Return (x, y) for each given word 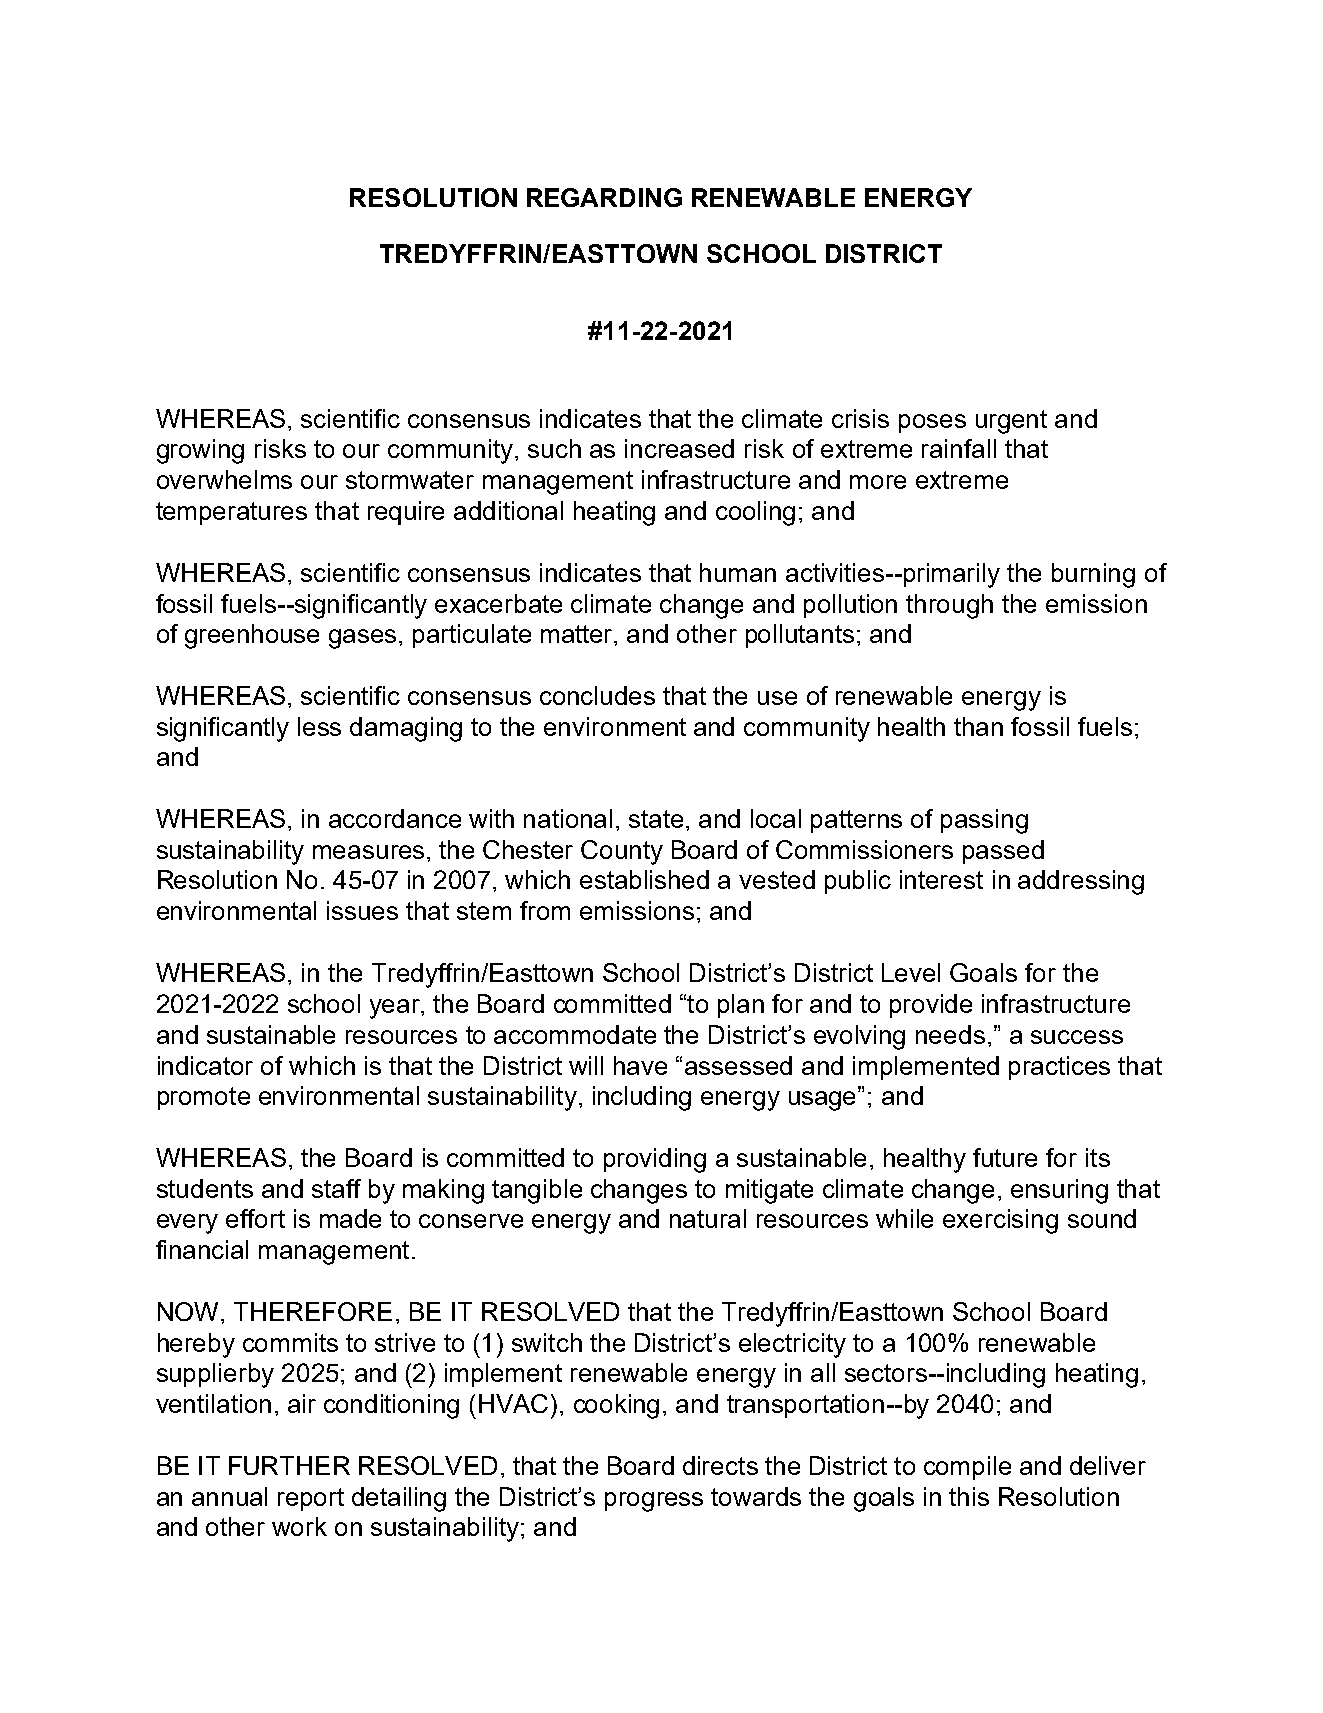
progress (654, 1502)
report (311, 1499)
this (969, 1496)
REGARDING (604, 197)
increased (679, 448)
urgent (1011, 422)
